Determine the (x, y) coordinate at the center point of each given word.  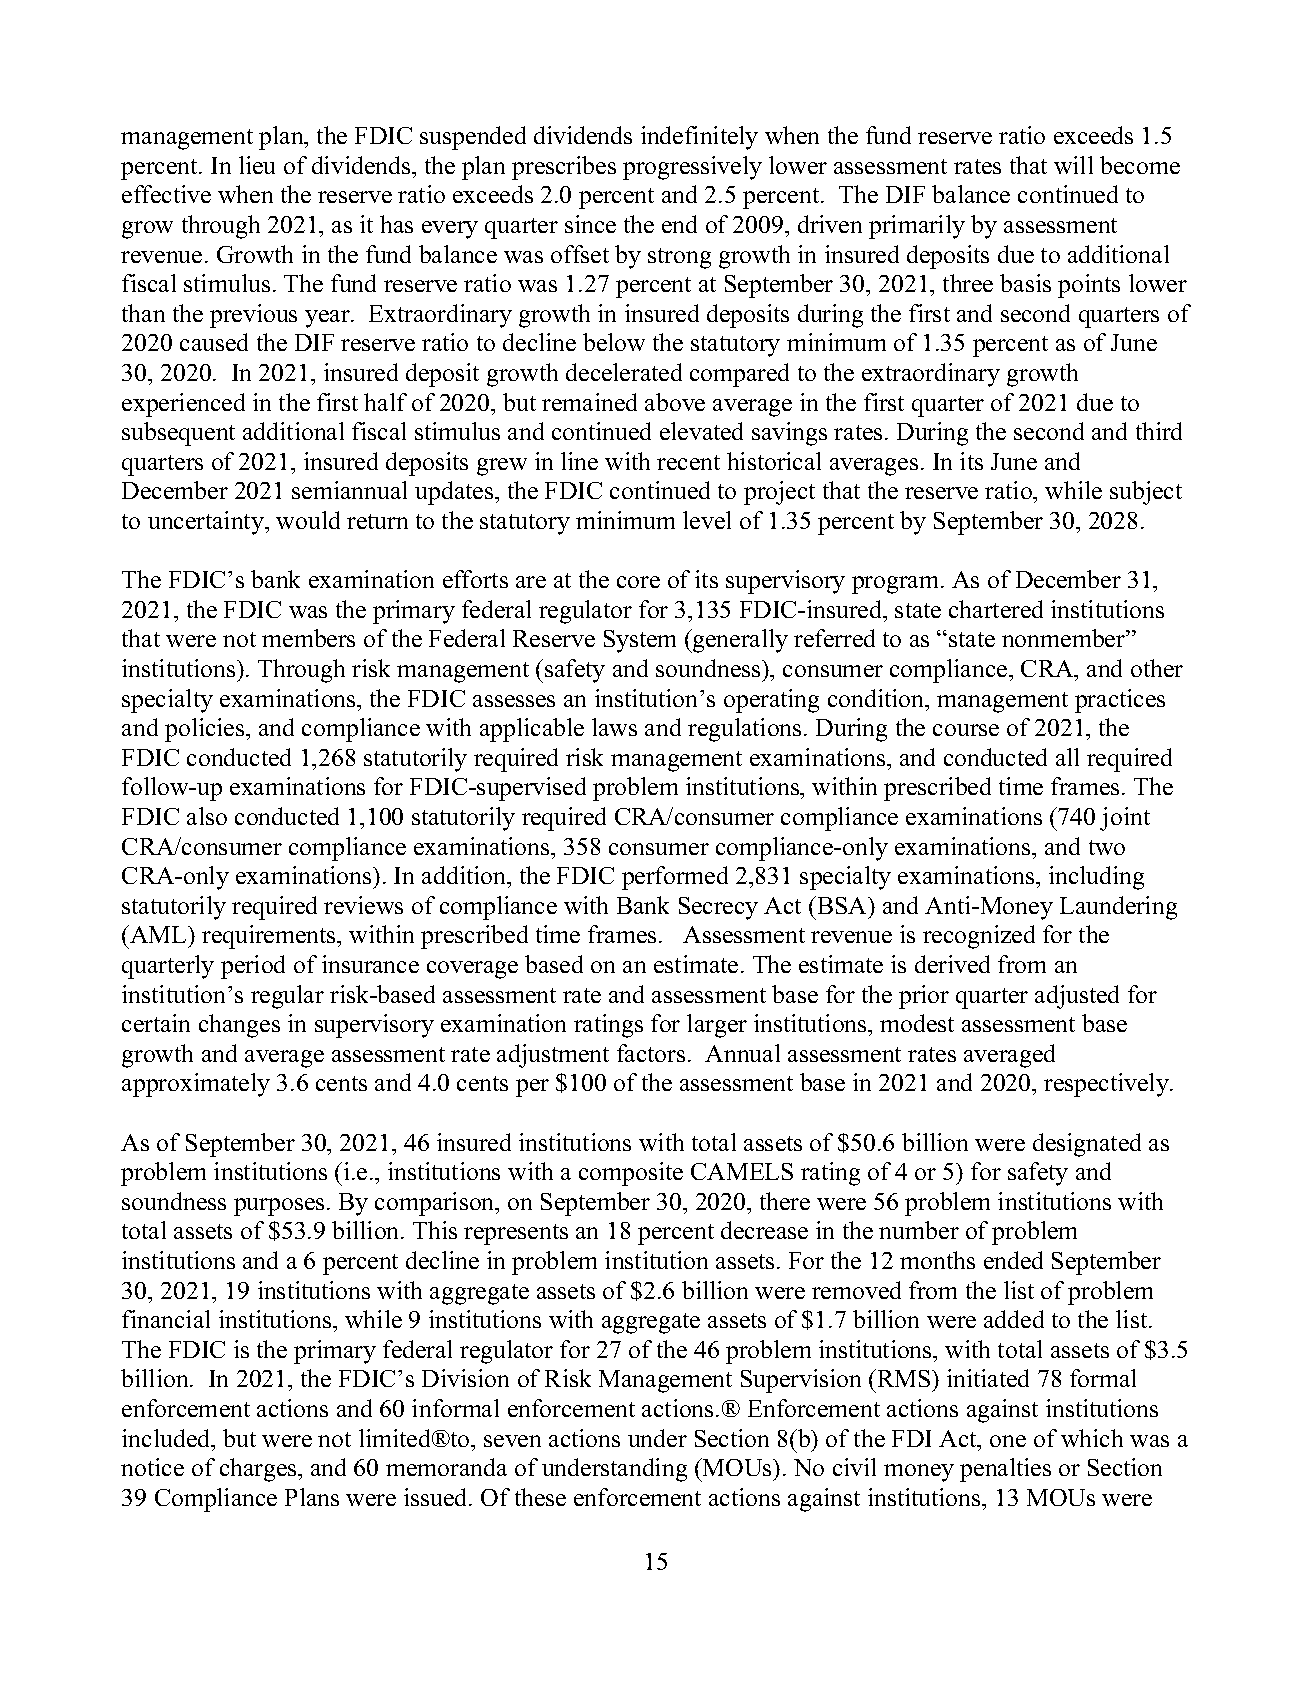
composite (631, 1174)
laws (614, 727)
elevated (701, 431)
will (1073, 165)
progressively (692, 168)
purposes (279, 1207)
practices (1120, 701)
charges (259, 1470)
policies (206, 730)
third (1159, 431)
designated (1087, 1145)
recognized (979, 937)
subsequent (178, 434)
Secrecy (718, 908)
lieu (257, 165)
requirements (270, 937)
